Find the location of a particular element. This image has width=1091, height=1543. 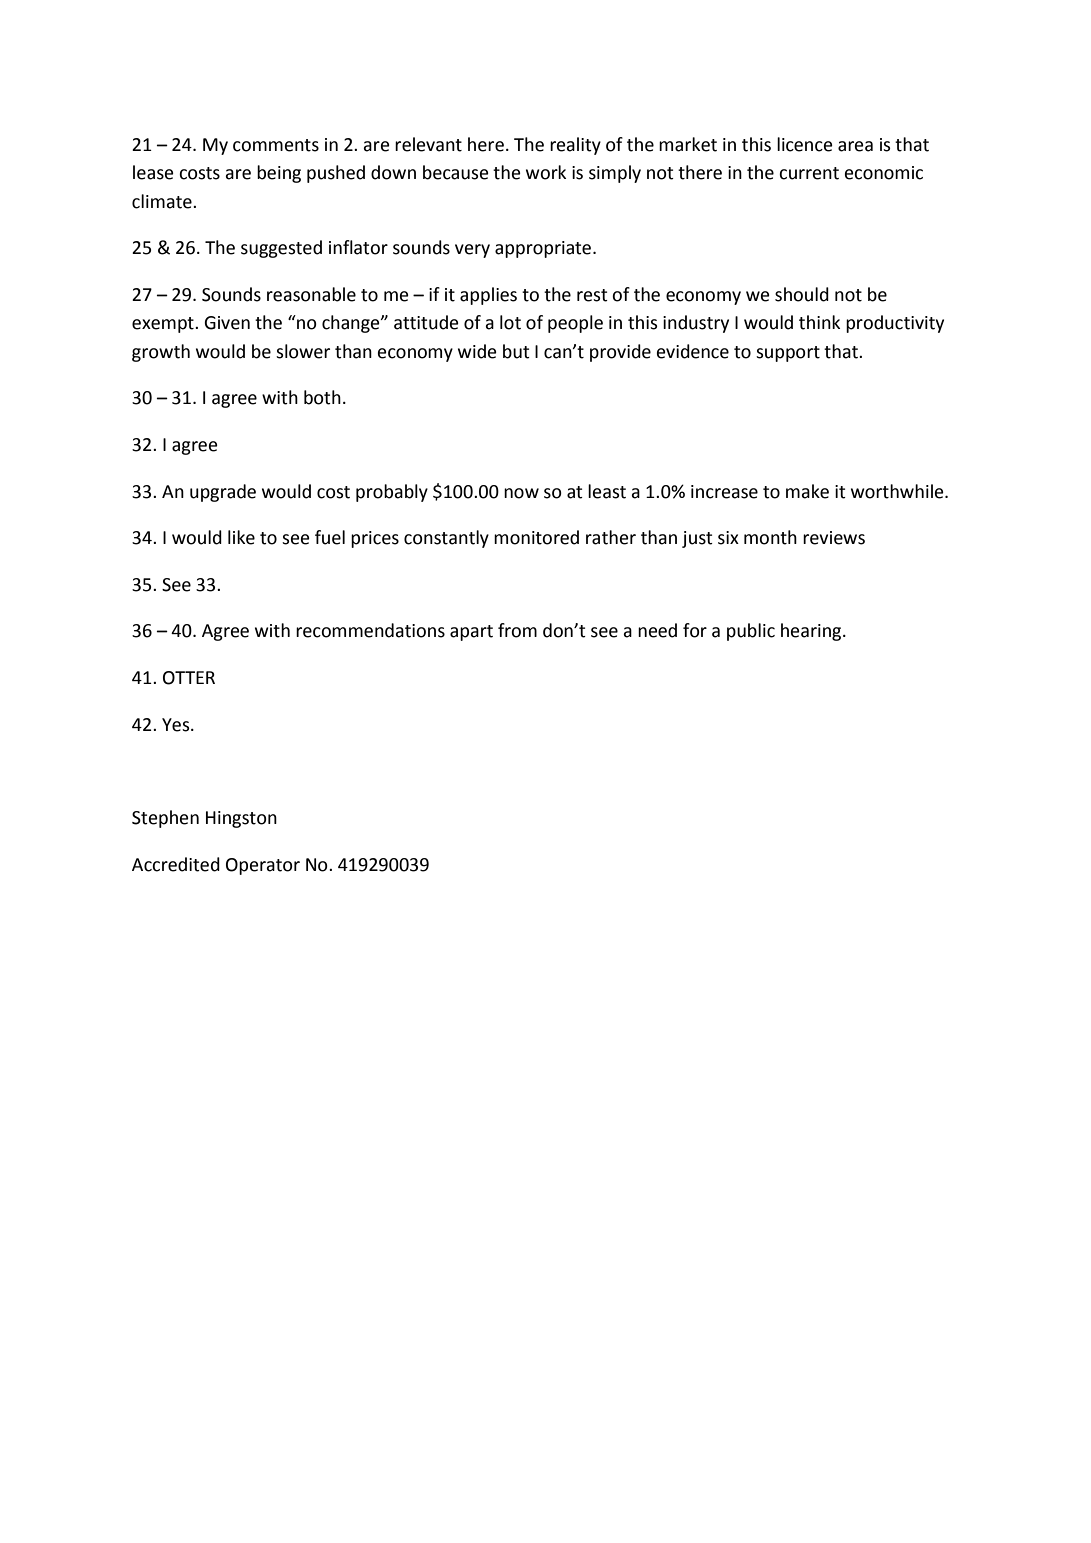

work is located at coordinates (546, 172).
